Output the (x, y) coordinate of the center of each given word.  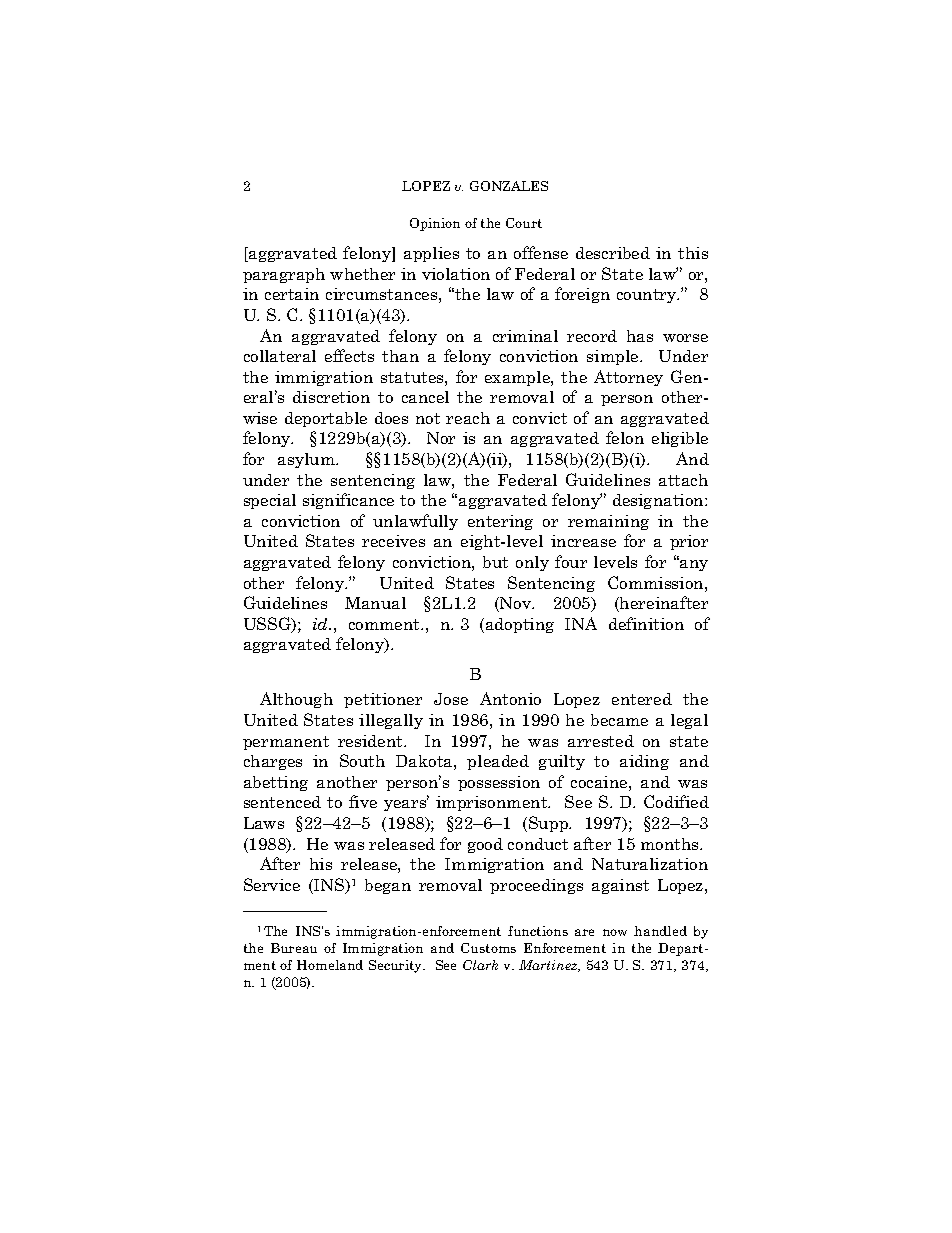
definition (646, 623)
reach (468, 418)
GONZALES (509, 186)
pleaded (498, 762)
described (613, 253)
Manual (375, 603)
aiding (644, 762)
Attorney (628, 378)
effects (349, 355)
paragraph (284, 275)
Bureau (294, 948)
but (495, 562)
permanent (286, 743)
